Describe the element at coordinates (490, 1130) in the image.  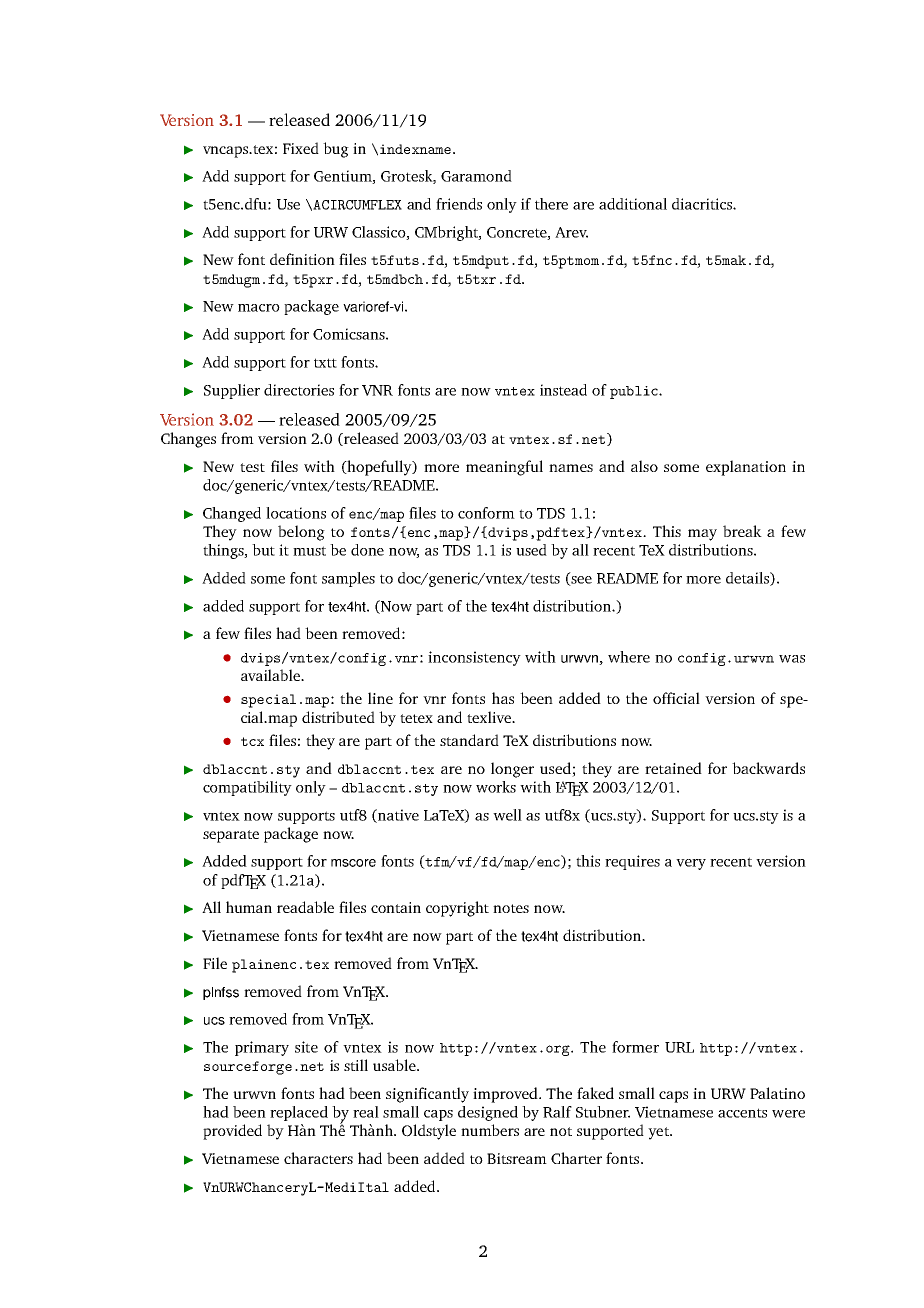
I see `numbers` at that location.
